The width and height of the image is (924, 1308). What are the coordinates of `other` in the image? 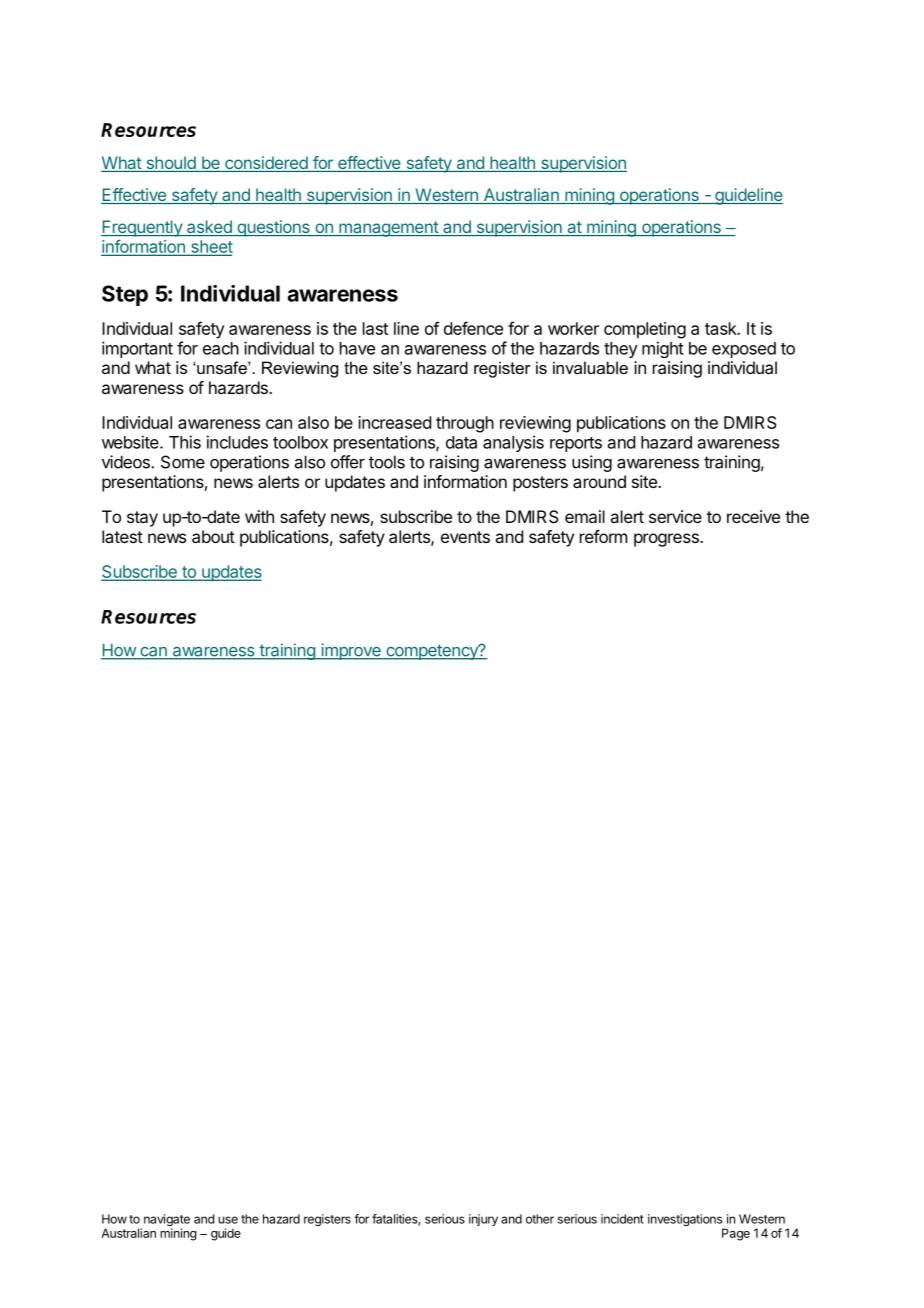 It's located at (540, 1219).
